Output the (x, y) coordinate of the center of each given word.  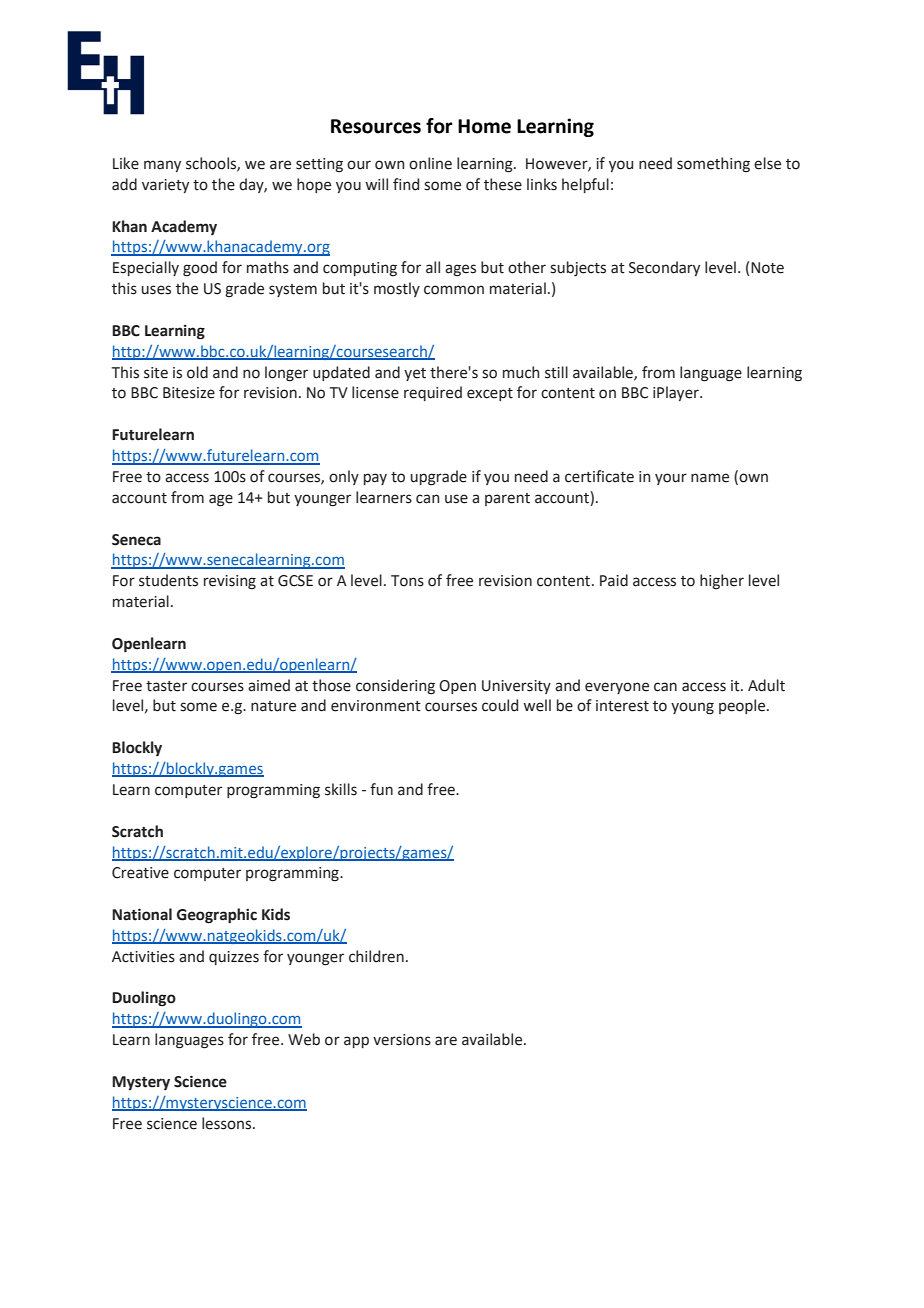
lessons (228, 1123)
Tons (407, 581)
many (162, 166)
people (743, 706)
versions (402, 1040)
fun (381, 789)
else (767, 163)
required (433, 393)
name (710, 478)
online (430, 163)
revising (230, 582)
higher (722, 582)
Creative (140, 873)
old (197, 372)
